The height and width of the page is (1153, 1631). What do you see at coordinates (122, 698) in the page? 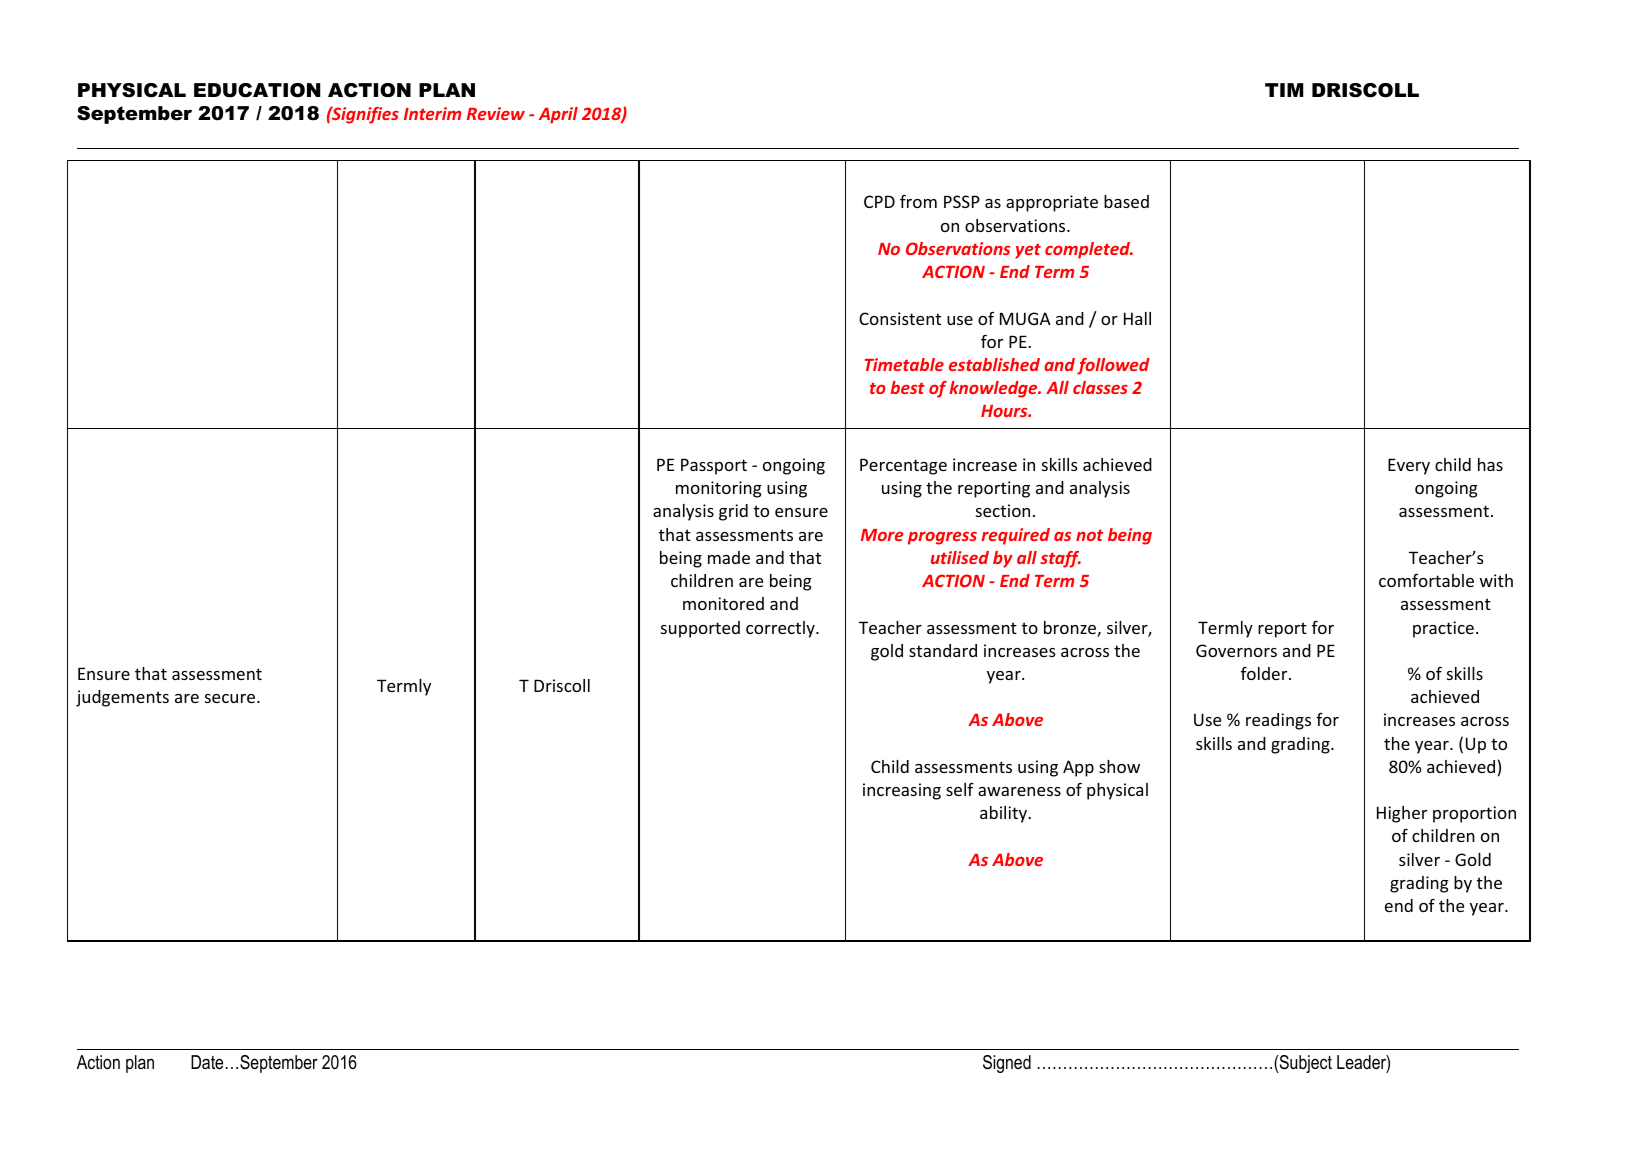
I see `judgements` at bounding box center [122, 698].
